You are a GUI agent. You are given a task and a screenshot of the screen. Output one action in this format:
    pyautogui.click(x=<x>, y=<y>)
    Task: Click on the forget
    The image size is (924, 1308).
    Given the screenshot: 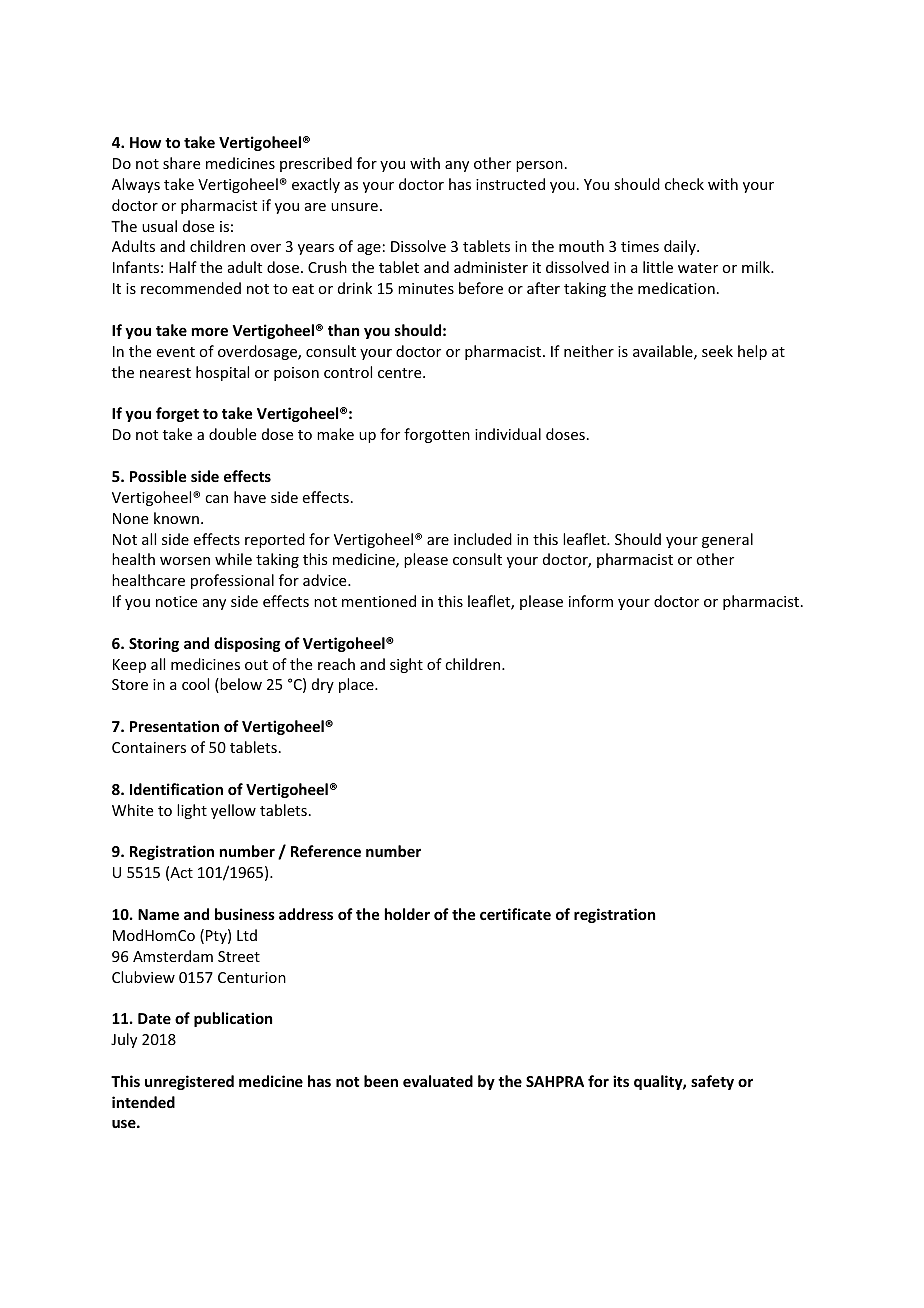 What is the action you would take?
    pyautogui.click(x=177, y=414)
